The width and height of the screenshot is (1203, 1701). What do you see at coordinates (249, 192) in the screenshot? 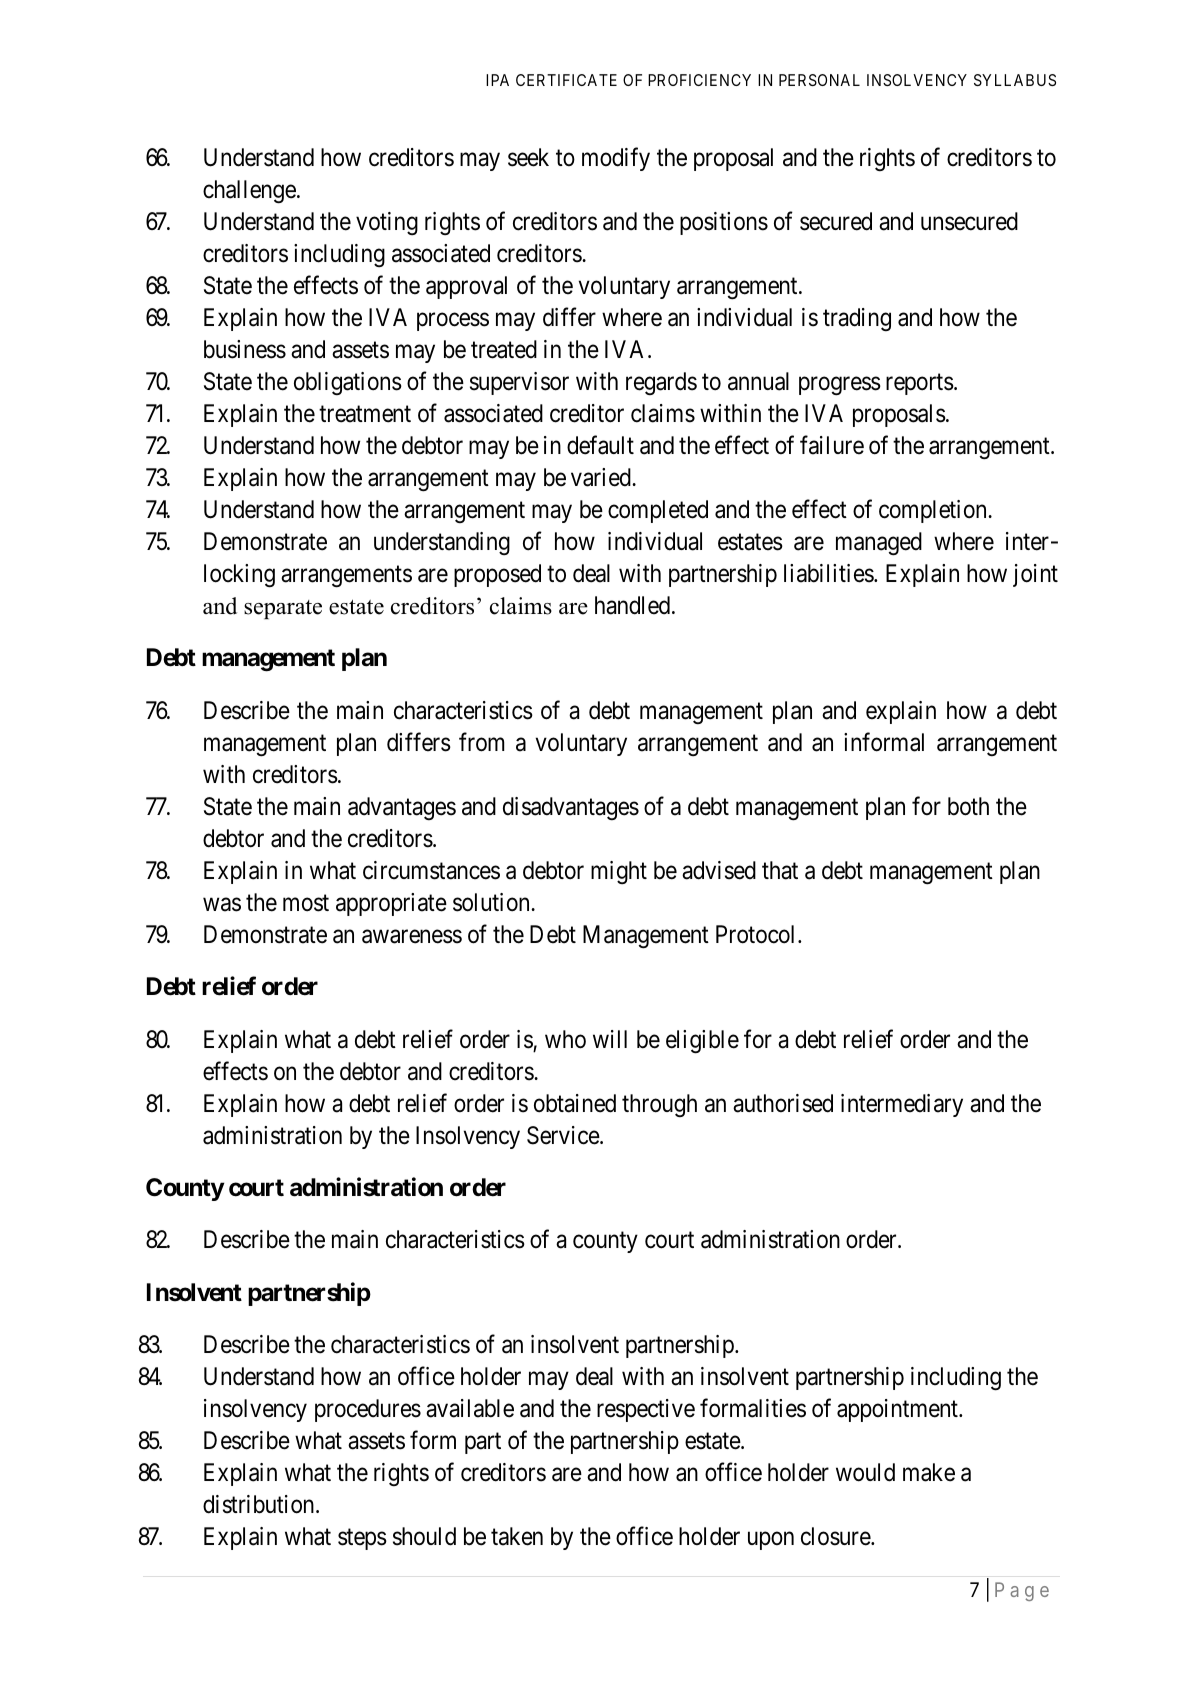
I see `challenge` at bounding box center [249, 192].
